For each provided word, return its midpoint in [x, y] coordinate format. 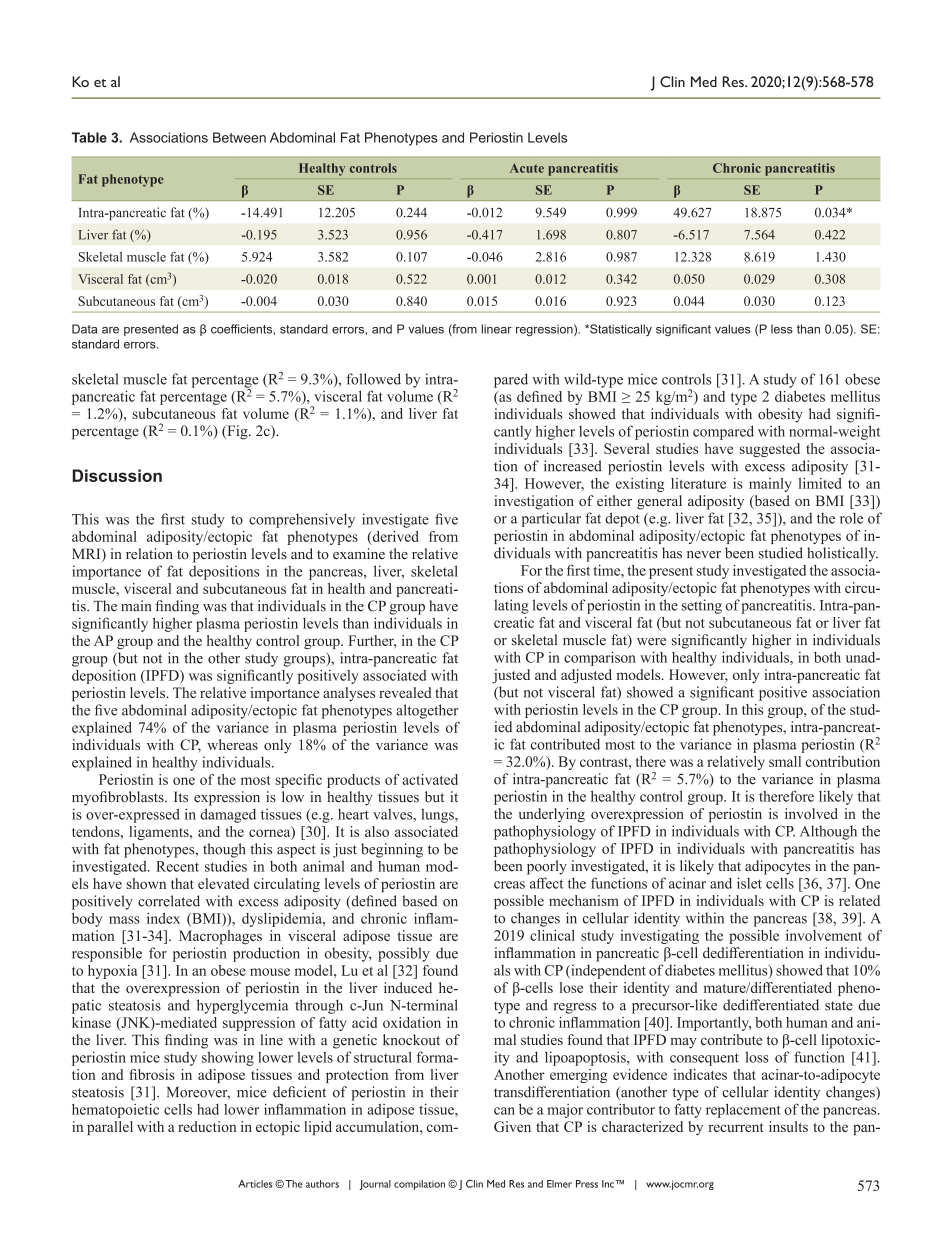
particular [551, 519]
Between [239, 137]
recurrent [736, 1127]
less [782, 329]
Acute [527, 168]
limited [819, 483]
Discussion [117, 475]
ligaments [160, 833]
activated [430, 779]
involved [811, 813]
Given [512, 1126]
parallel [110, 1128]
